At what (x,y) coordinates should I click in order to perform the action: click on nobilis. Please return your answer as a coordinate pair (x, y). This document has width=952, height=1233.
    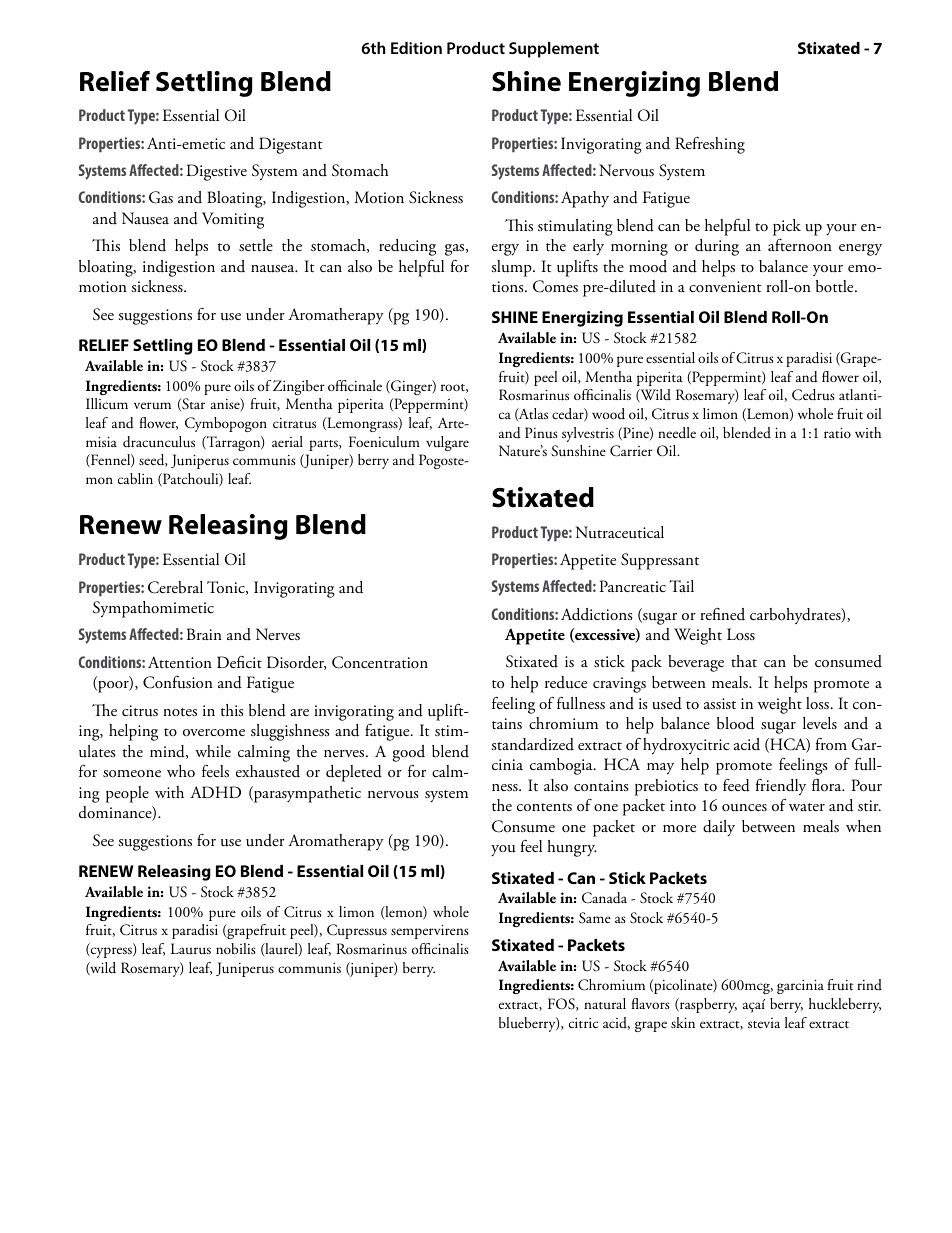
    Looking at the image, I should click on (236, 948).
